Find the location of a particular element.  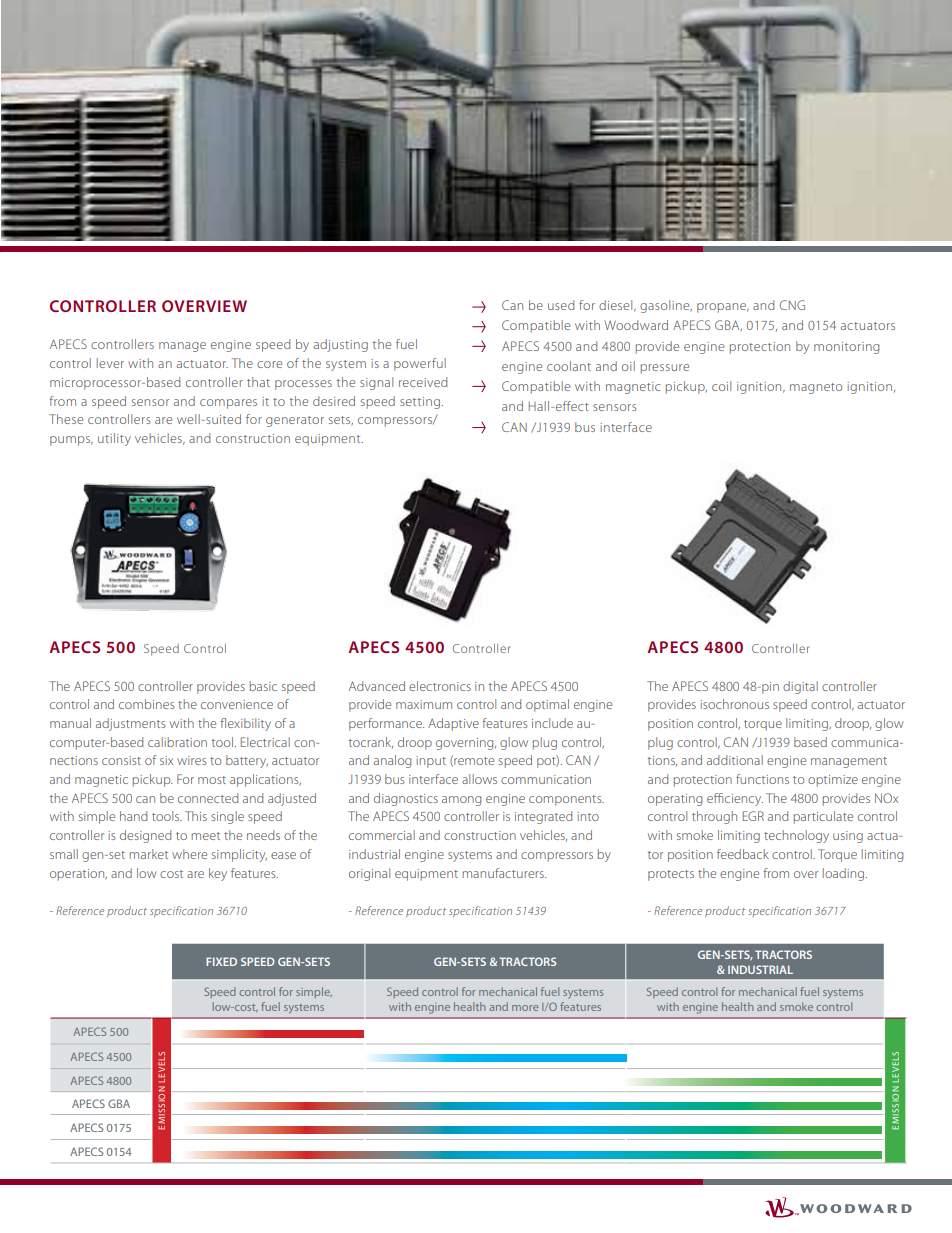

protects is located at coordinates (671, 875).
